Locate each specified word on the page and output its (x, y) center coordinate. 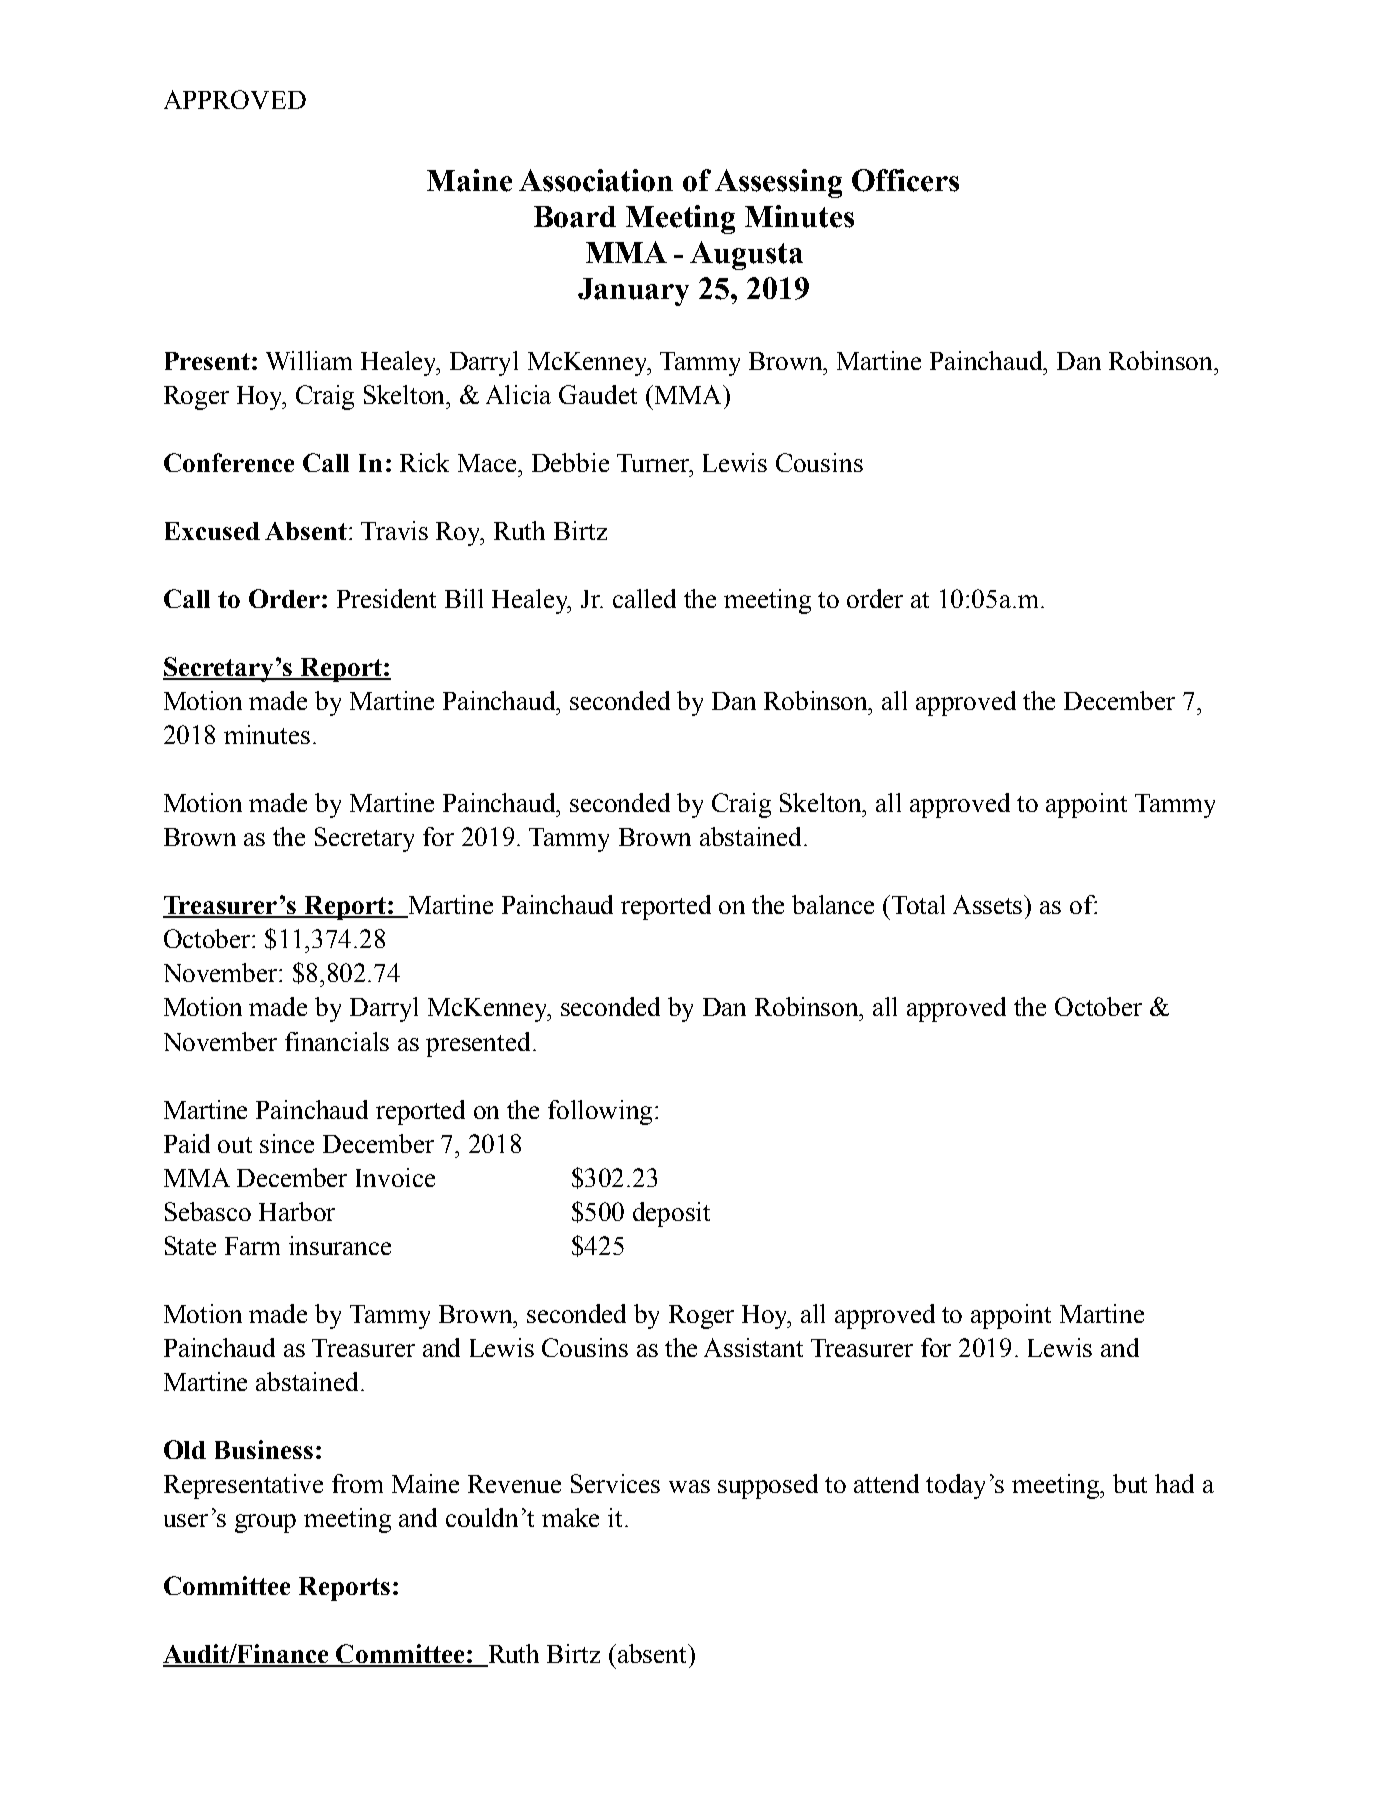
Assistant (753, 1347)
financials (337, 1041)
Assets (989, 904)
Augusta (746, 255)
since (287, 1143)
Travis (394, 530)
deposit (671, 1214)
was (689, 1486)
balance (833, 904)
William (309, 360)
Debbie (570, 462)
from (357, 1483)
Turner (654, 463)
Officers (905, 180)
